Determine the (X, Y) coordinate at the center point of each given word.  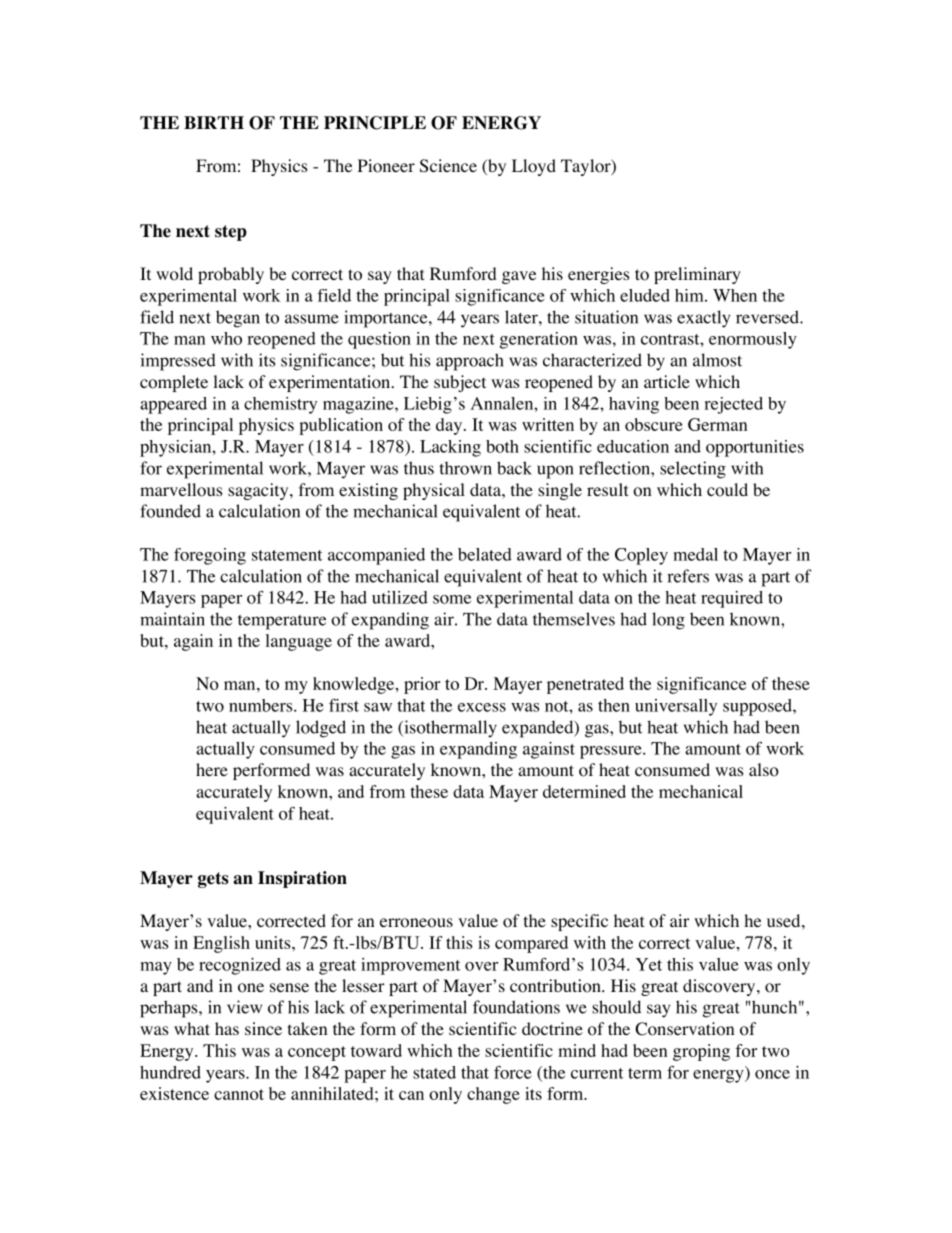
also (764, 770)
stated (434, 1072)
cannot (239, 1094)
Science (448, 166)
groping (701, 1052)
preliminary (697, 275)
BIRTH (214, 122)
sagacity (259, 491)
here (212, 769)
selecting (693, 470)
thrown (465, 468)
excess (482, 707)
